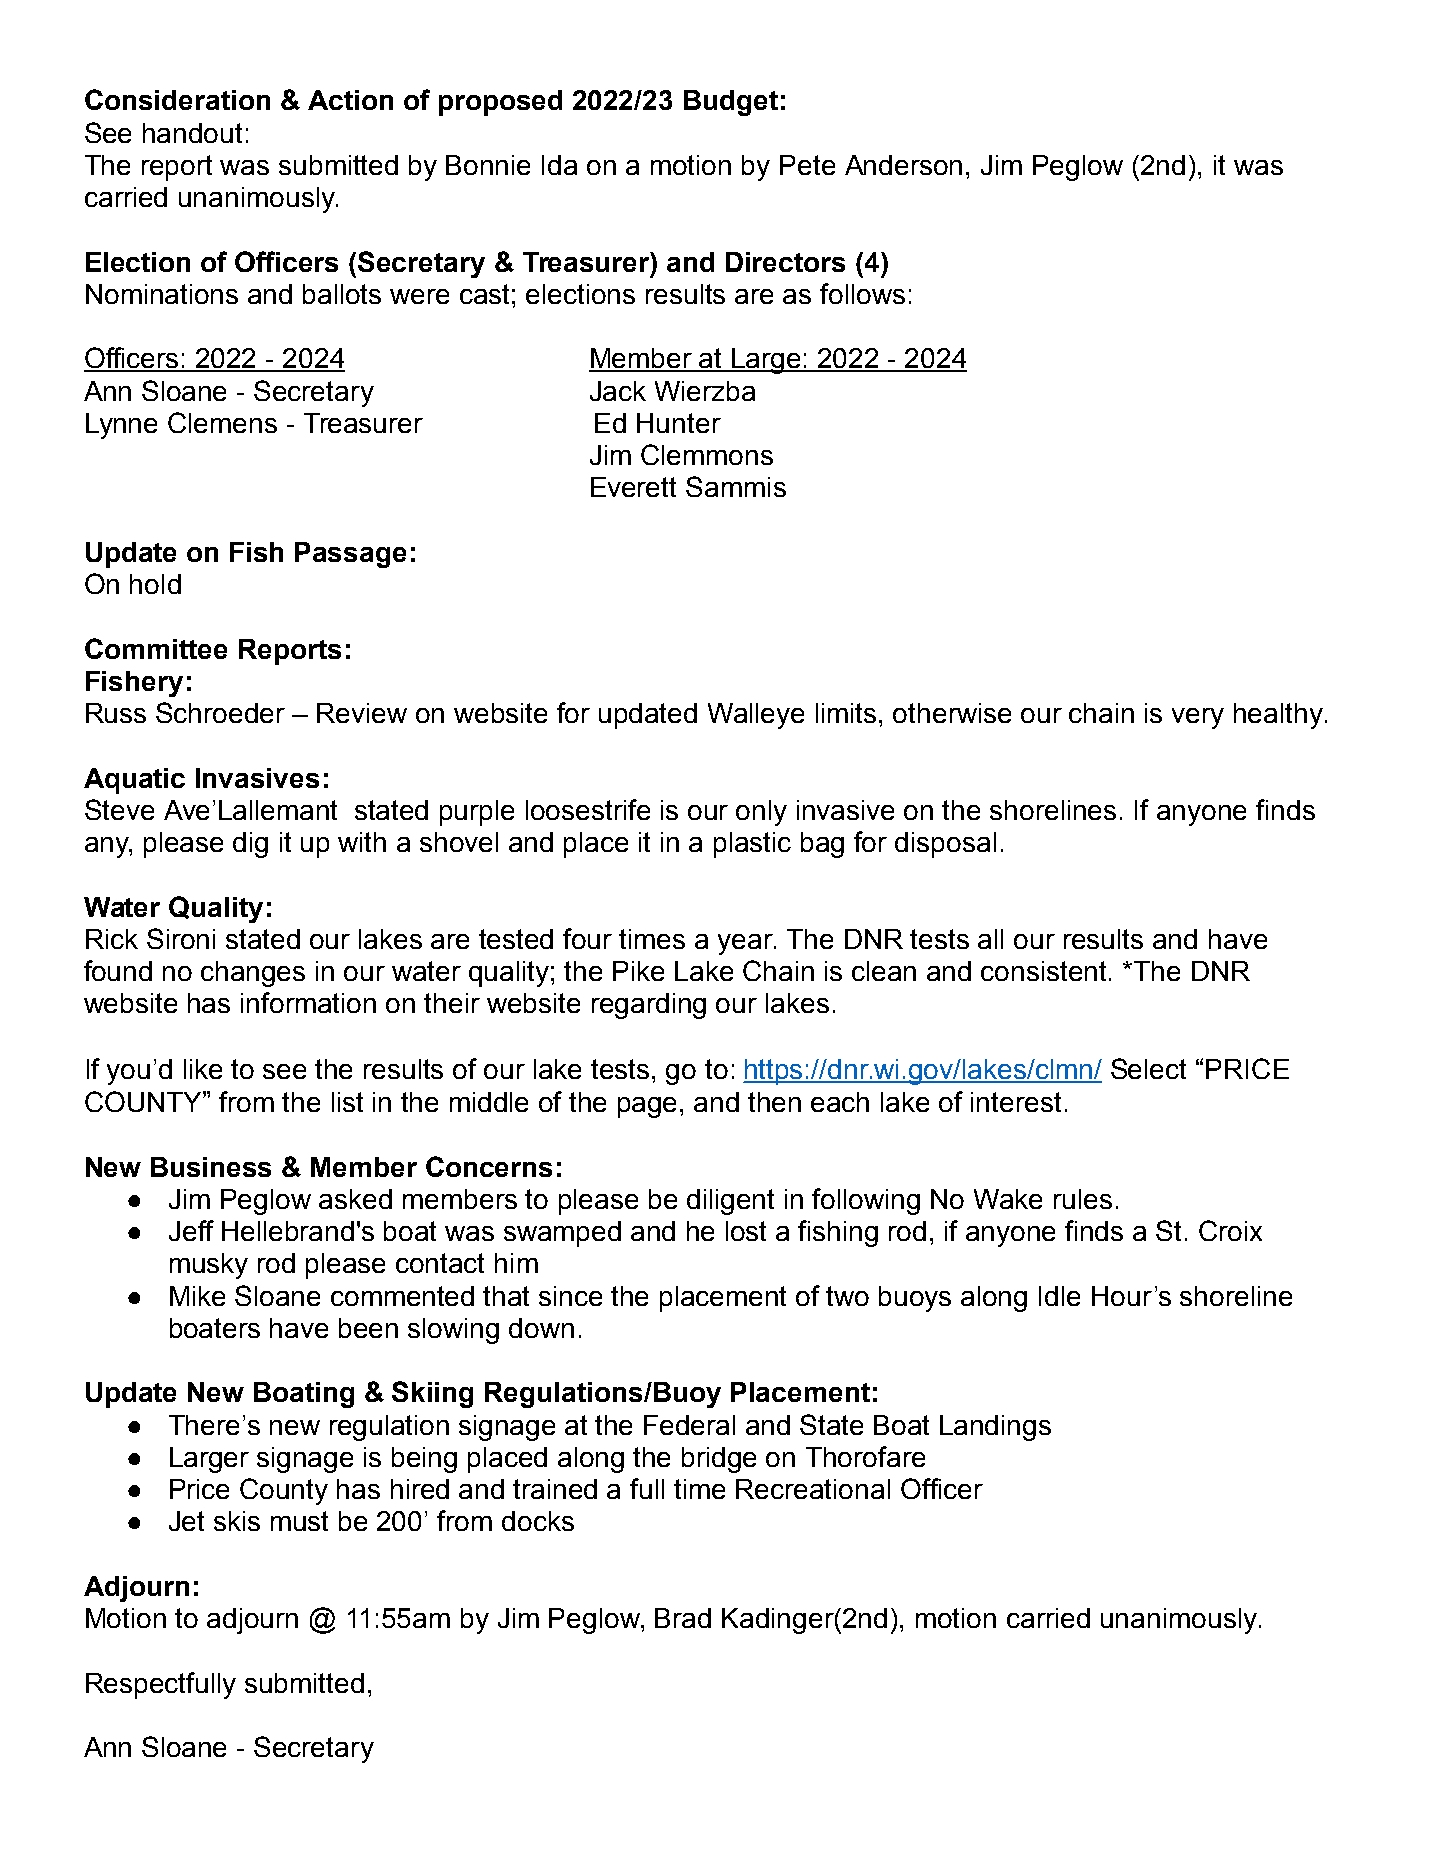  What do you see at coordinates (237, 1521) in the document?
I see `skis` at bounding box center [237, 1521].
